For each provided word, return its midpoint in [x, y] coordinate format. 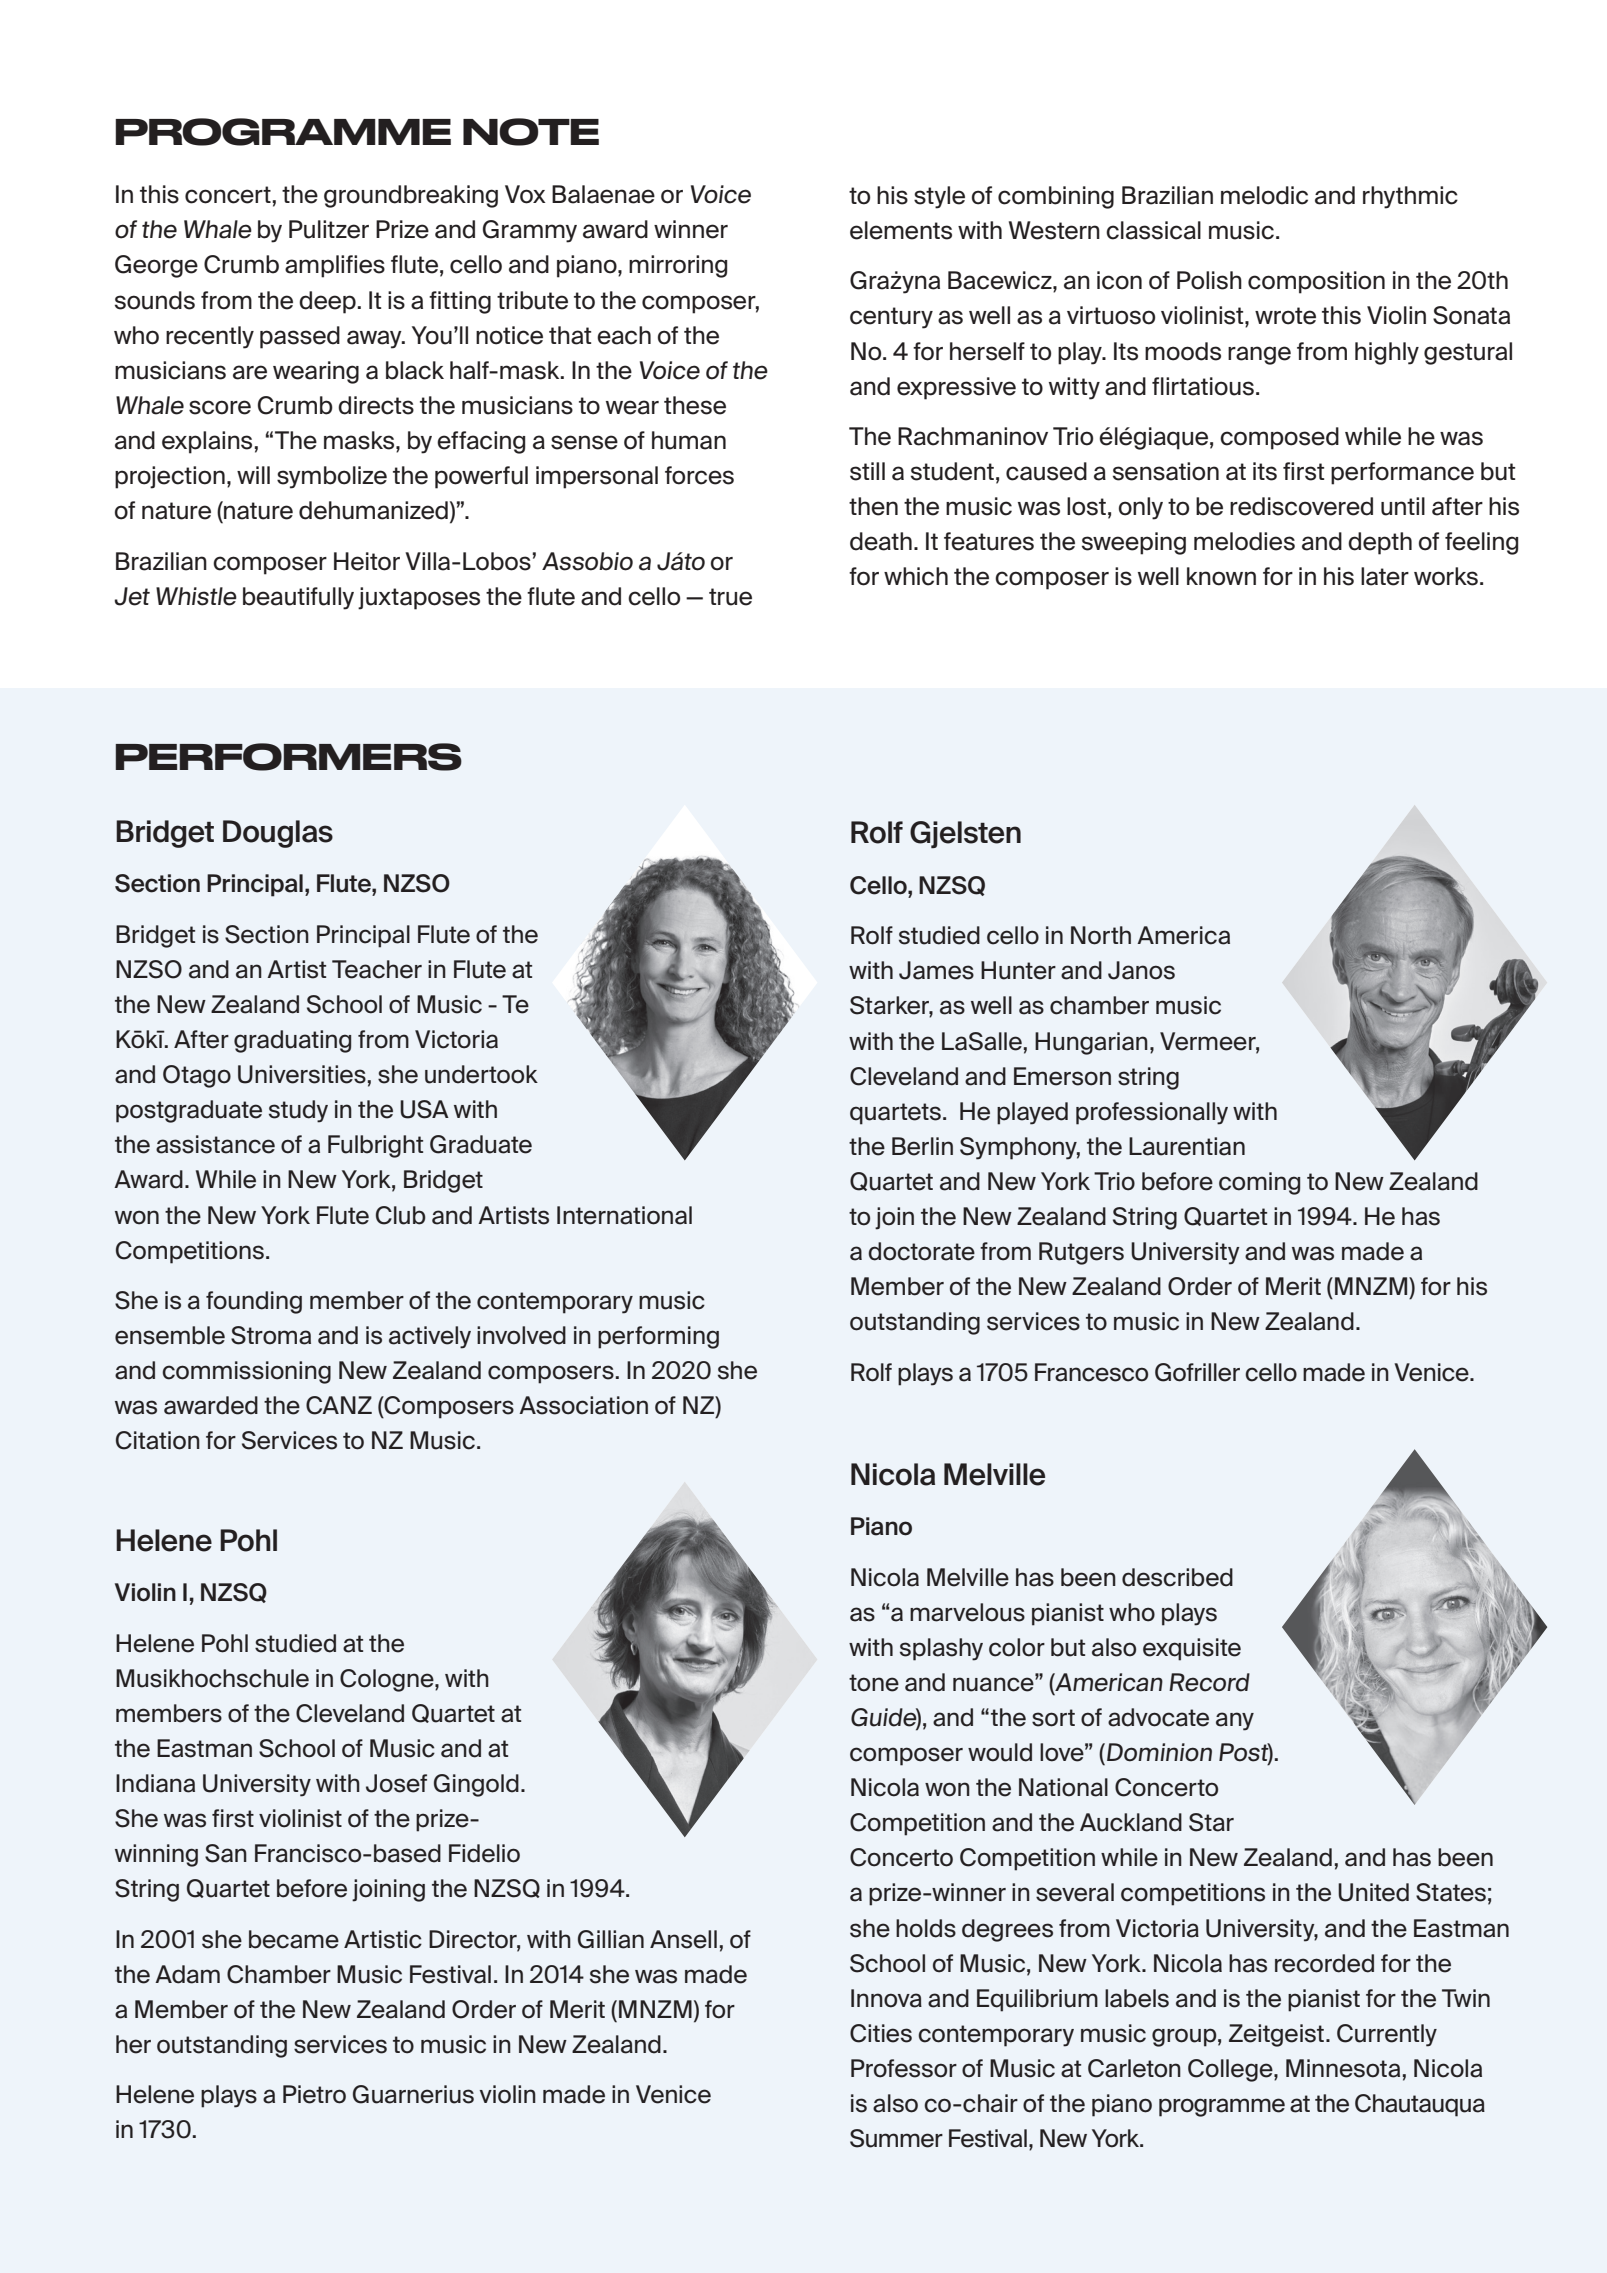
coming [1259, 1183]
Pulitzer [329, 229]
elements [901, 230]
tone [874, 1683]
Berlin [922, 1146]
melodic [1264, 195]
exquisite [1192, 1649]
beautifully [298, 598]
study [298, 1111]
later [1385, 576]
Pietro [314, 2094]
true [730, 597]
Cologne [388, 1680]
